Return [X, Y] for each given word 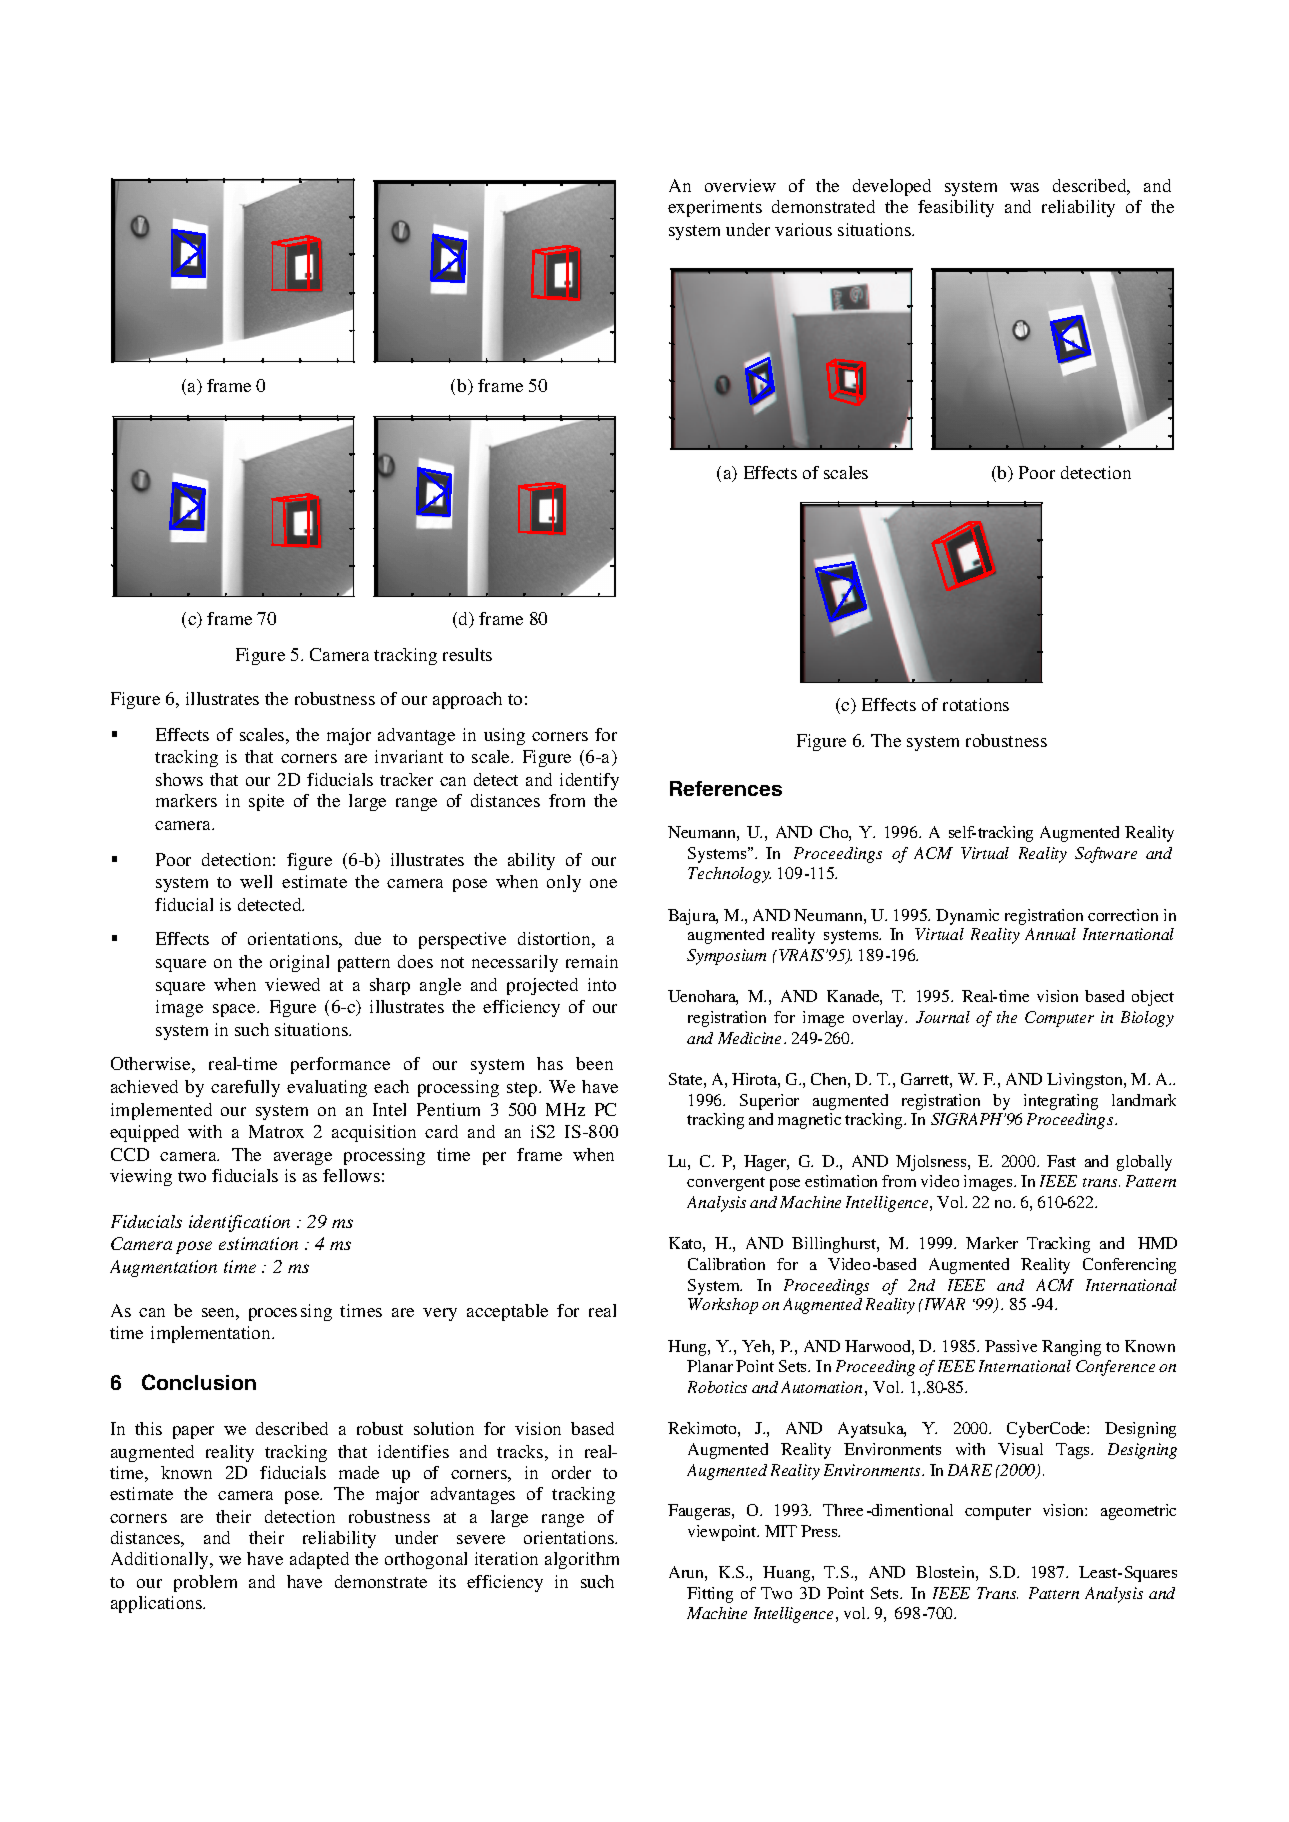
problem [205, 1583]
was [1024, 187]
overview [740, 185]
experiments [715, 208]
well [256, 881]
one [603, 883]
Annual [1050, 934]
